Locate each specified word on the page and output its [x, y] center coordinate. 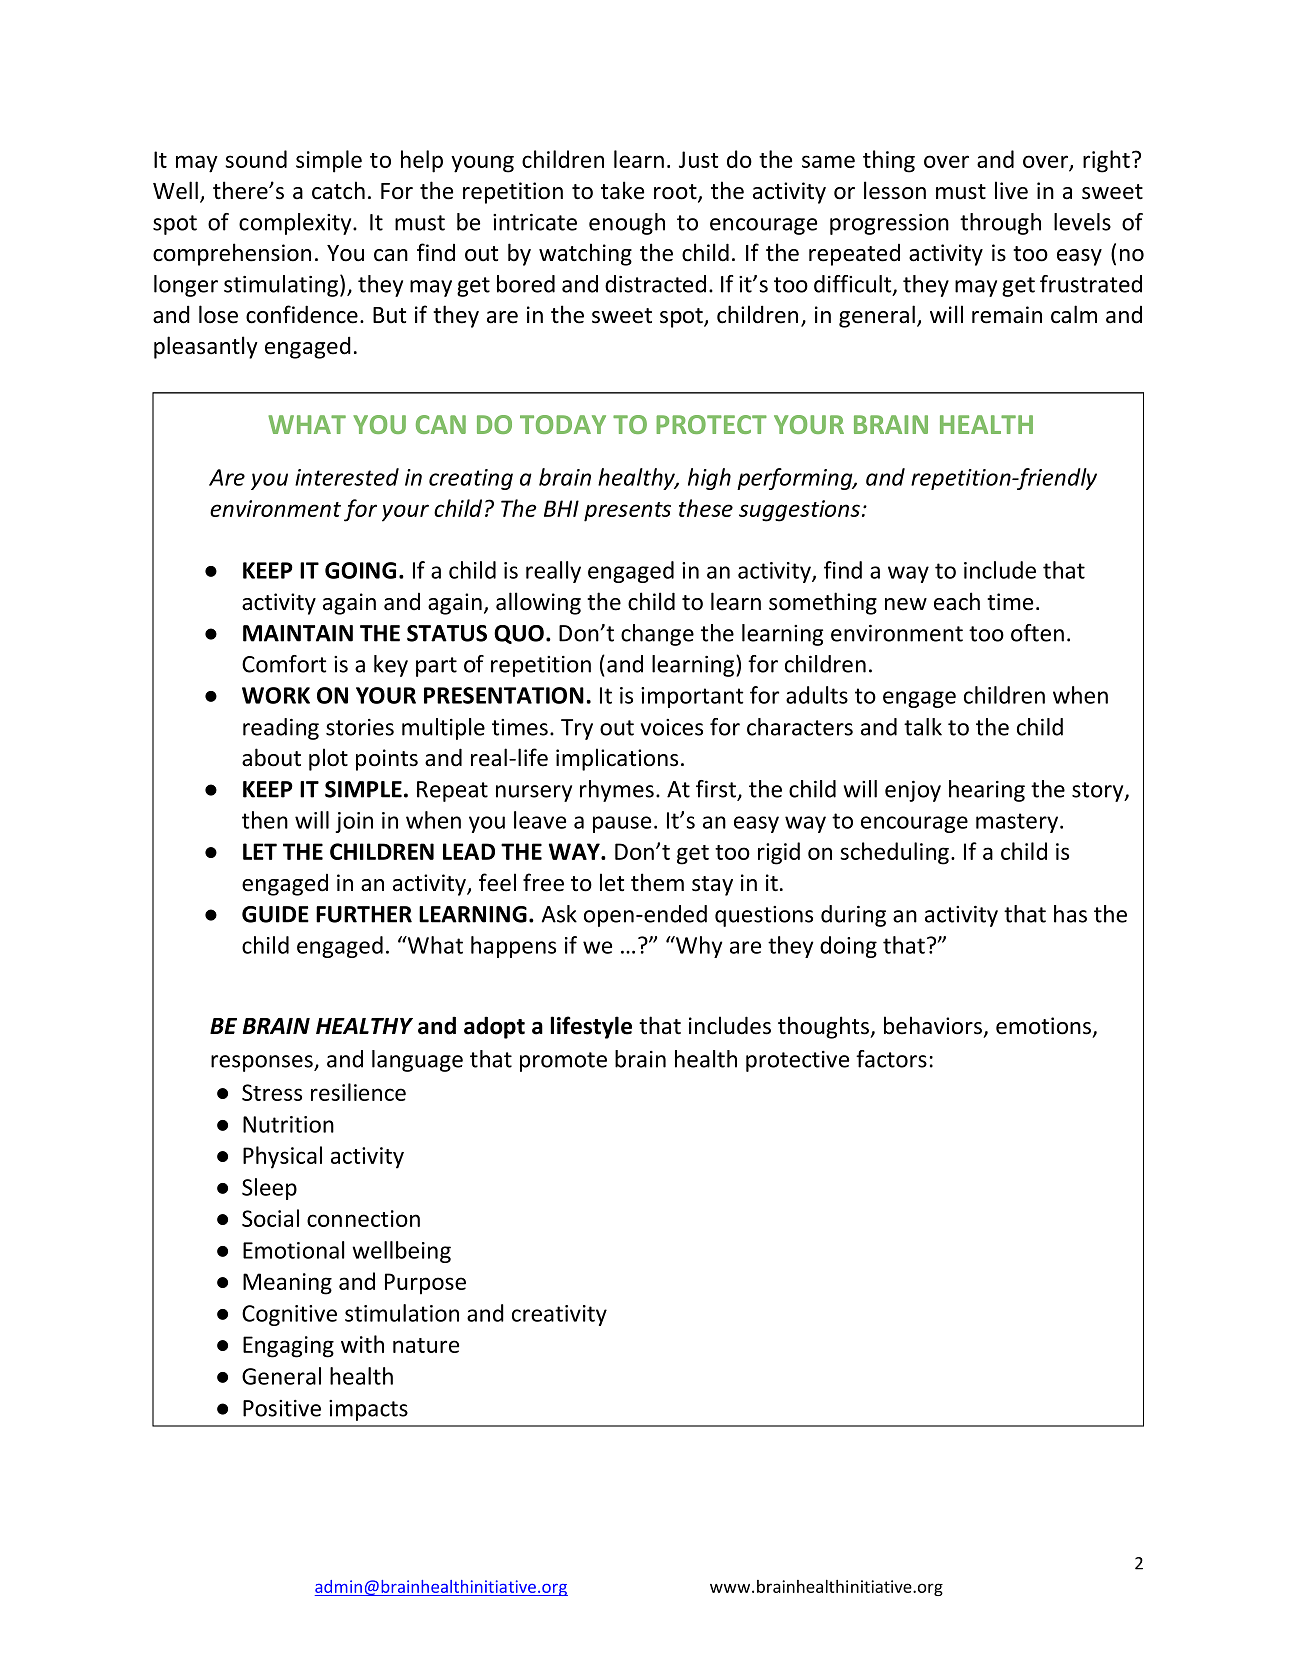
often [1037, 633]
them [657, 882]
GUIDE [275, 914]
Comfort [284, 664]
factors [891, 1059]
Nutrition [288, 1124]
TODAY [563, 424]
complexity [296, 224]
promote [563, 1062]
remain [1007, 315]
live [1011, 190]
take [622, 190]
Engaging [288, 1347]
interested [347, 477]
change [657, 635]
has [1070, 914]
